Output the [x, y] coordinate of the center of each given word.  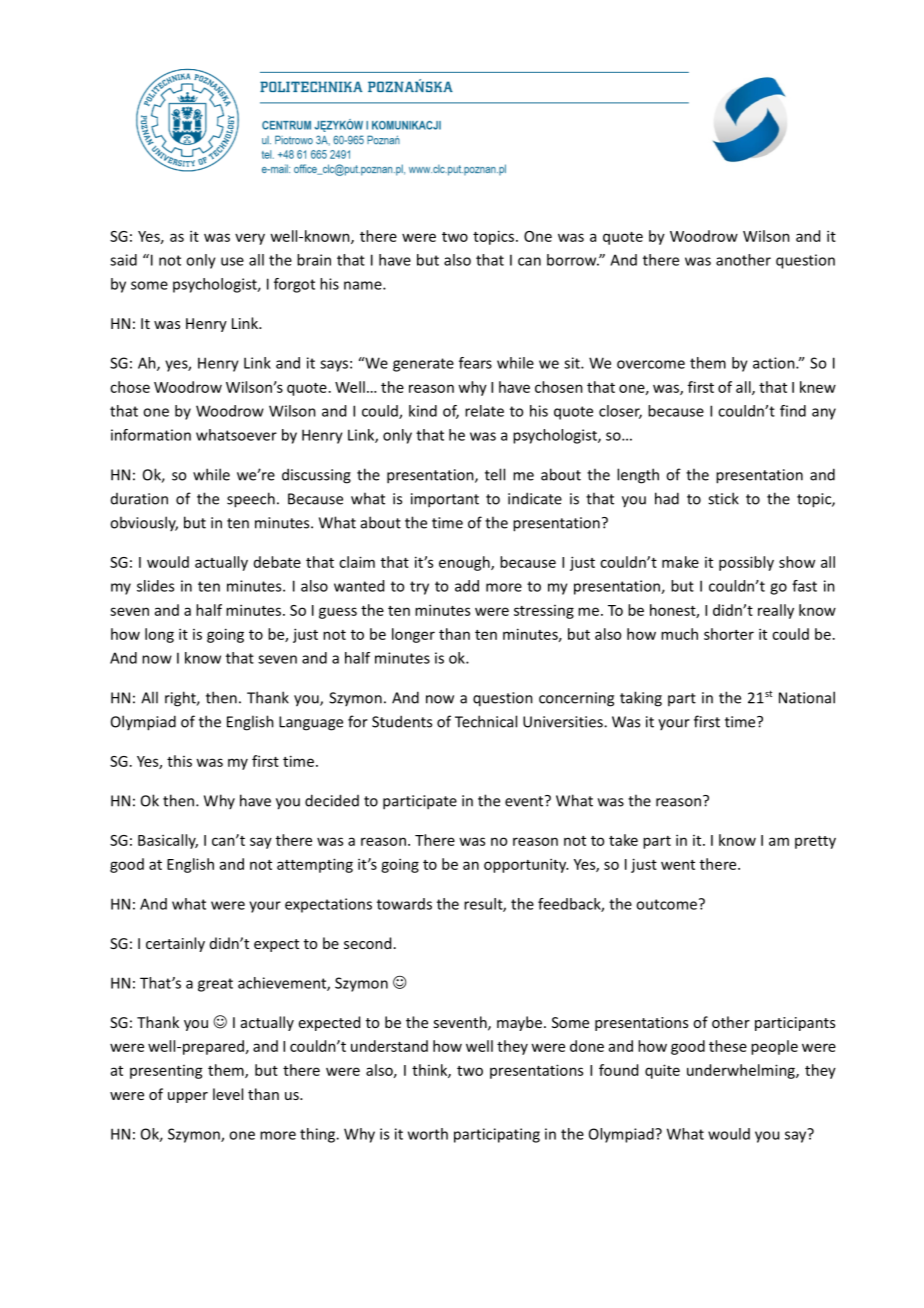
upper [188, 1097]
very [250, 239]
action [775, 363]
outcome [666, 904]
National [807, 697]
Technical [486, 721]
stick [723, 498]
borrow [573, 260]
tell [495, 474]
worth [428, 1134]
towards [404, 904]
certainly [175, 944]
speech [251, 500]
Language [311, 723]
